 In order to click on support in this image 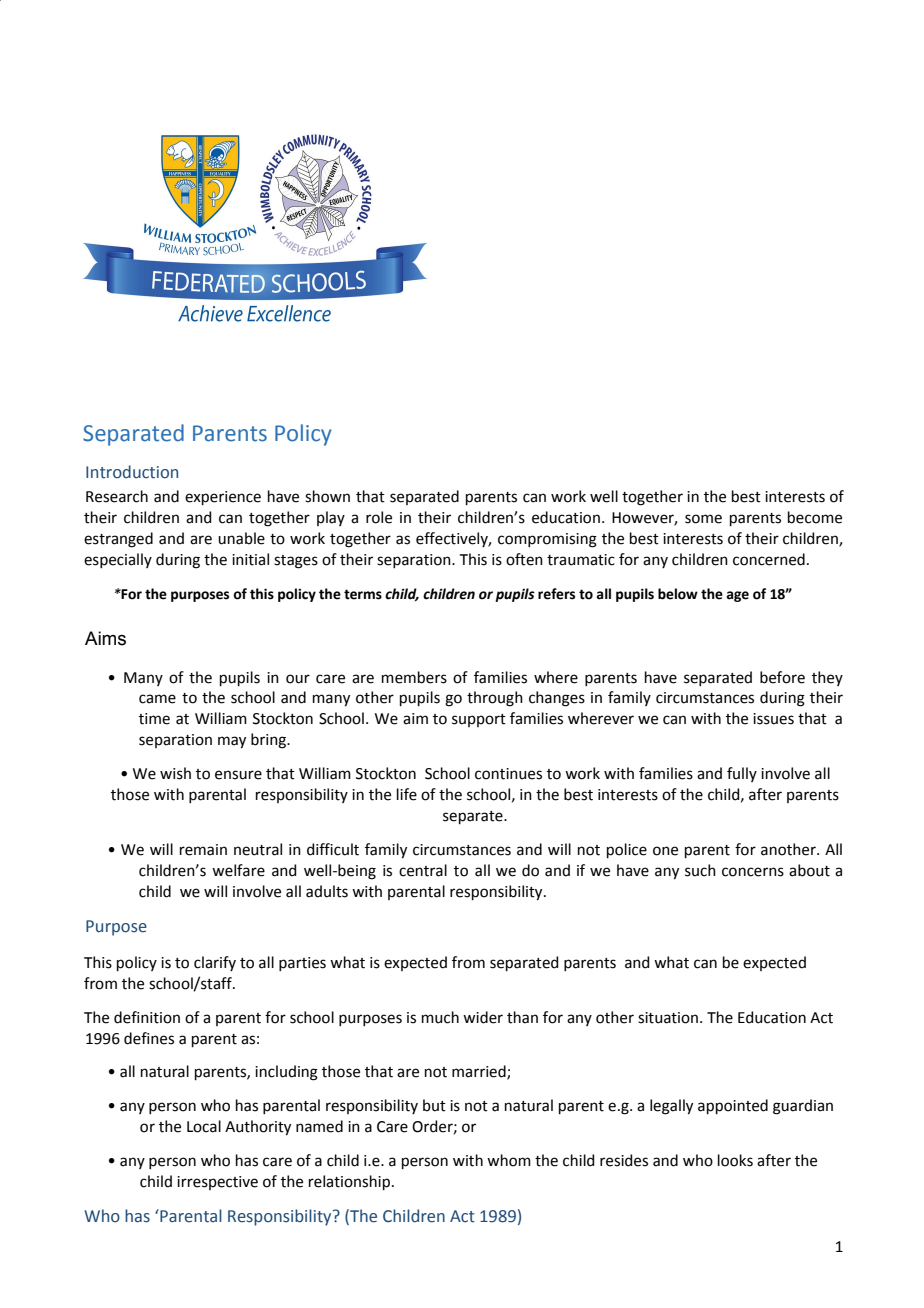, I will do `click(479, 720)`.
